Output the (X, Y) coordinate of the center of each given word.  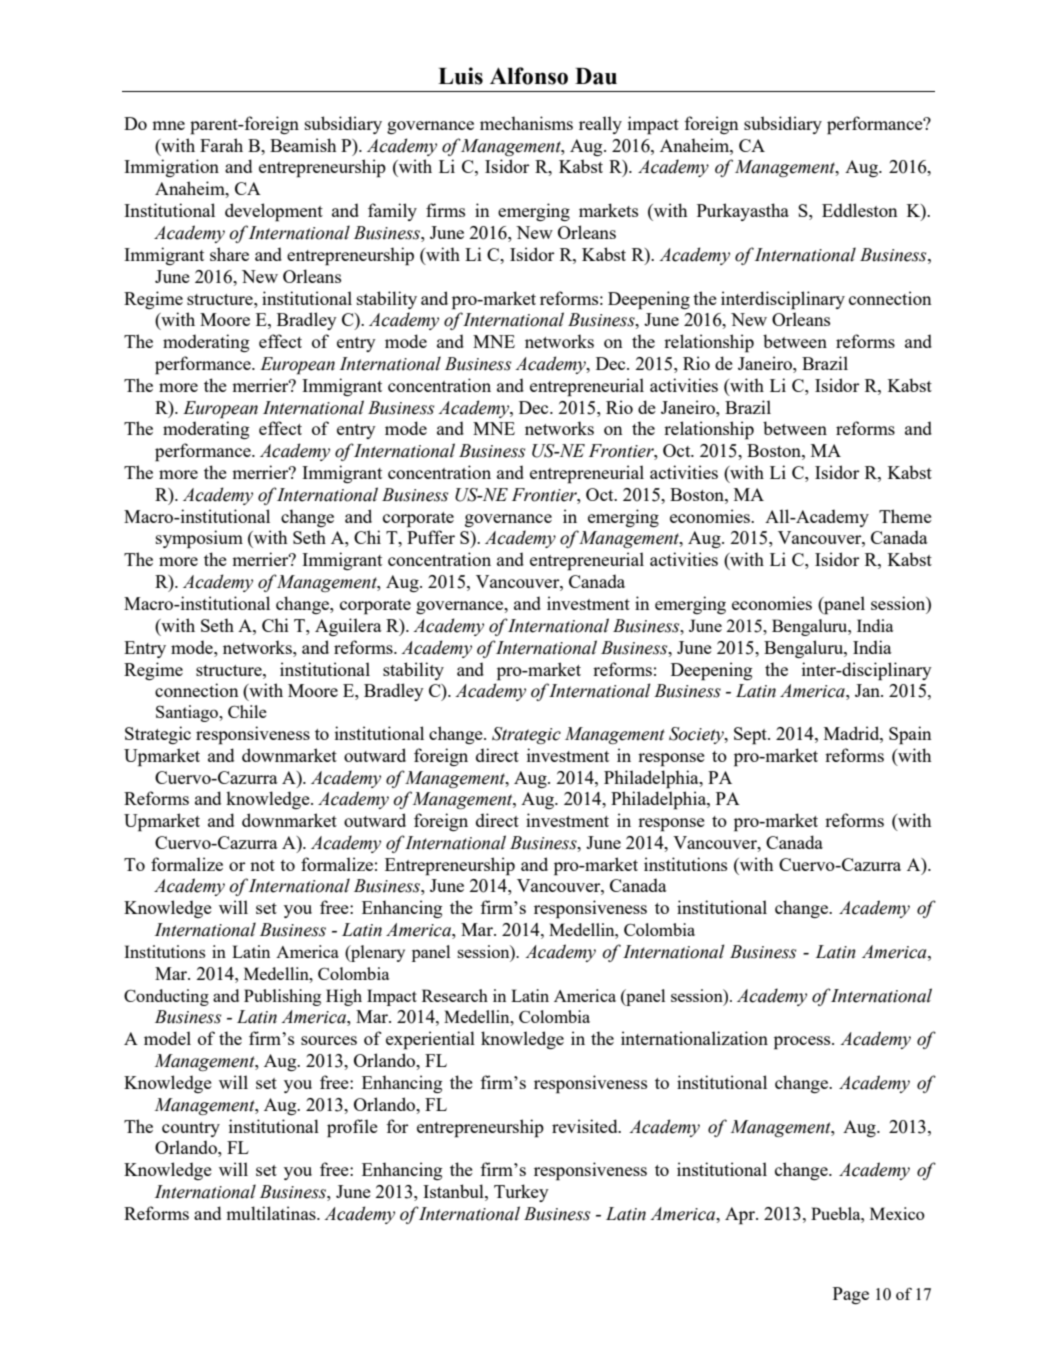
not (262, 865)
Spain (910, 735)
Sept (751, 736)
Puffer (431, 537)
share (229, 254)
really (600, 125)
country (191, 1129)
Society (697, 735)
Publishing (282, 997)
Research (455, 995)
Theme (905, 516)
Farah (221, 145)
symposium (199, 539)
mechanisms (526, 123)
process (803, 1043)
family (392, 212)
